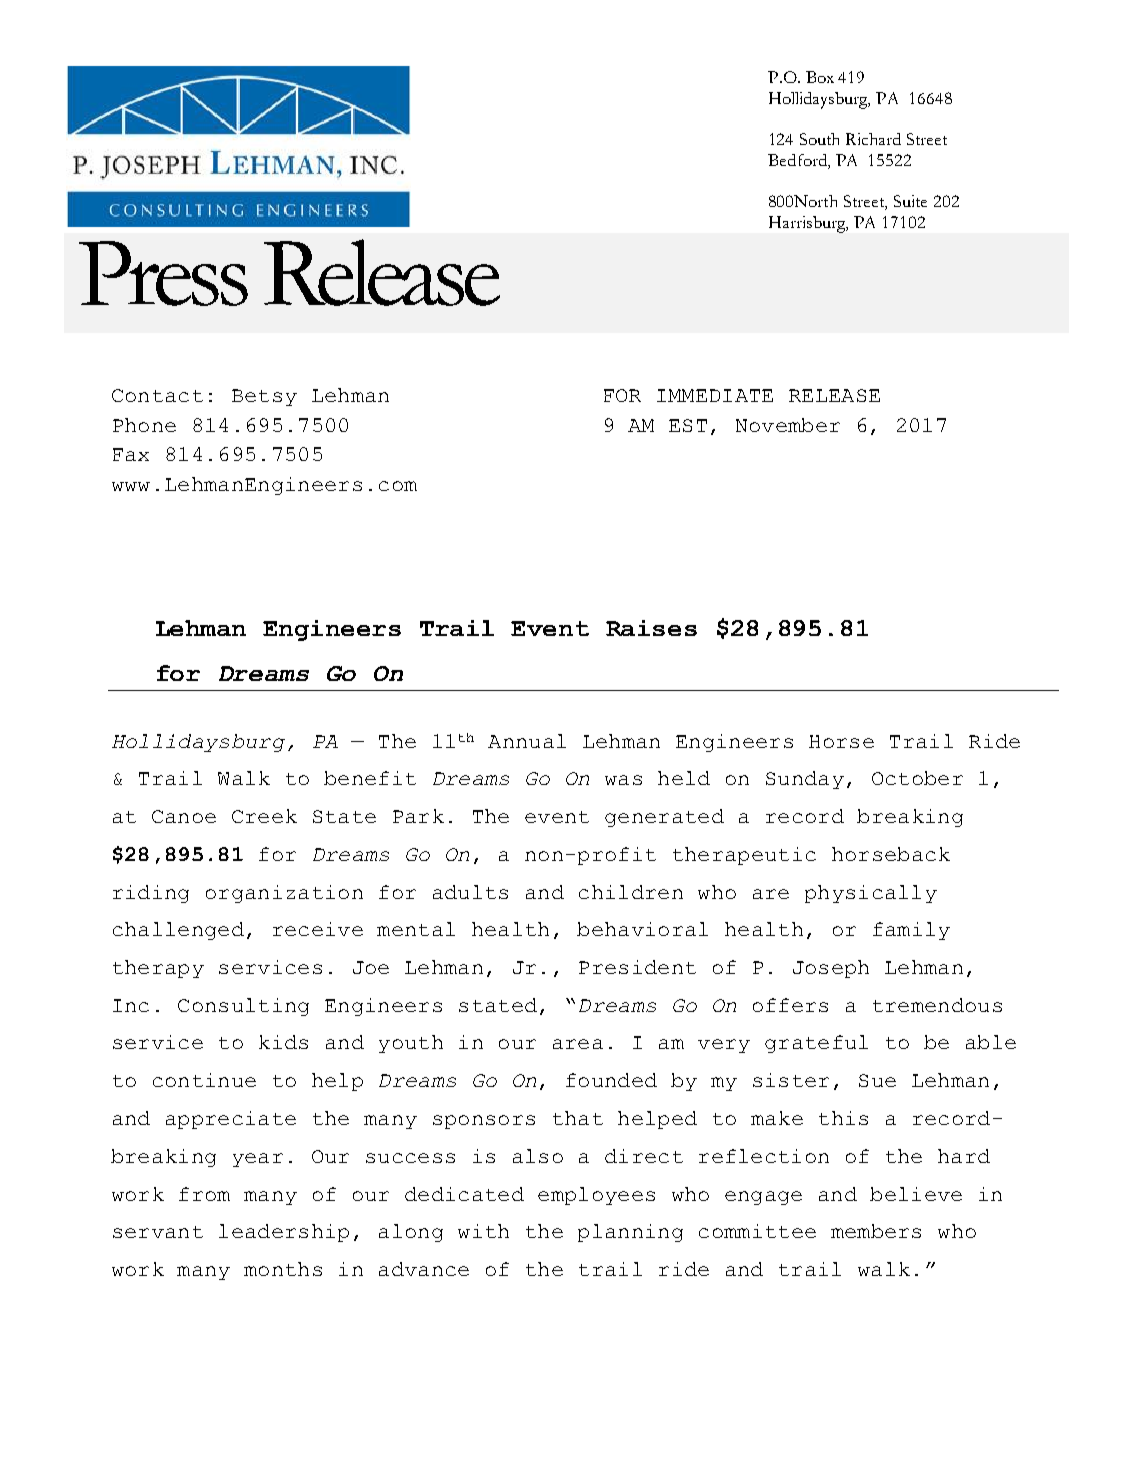 The height and width of the page is (1466, 1133). Describe the element at coordinates (715, 395) in the page. I see `IMMEDIATE` at that location.
